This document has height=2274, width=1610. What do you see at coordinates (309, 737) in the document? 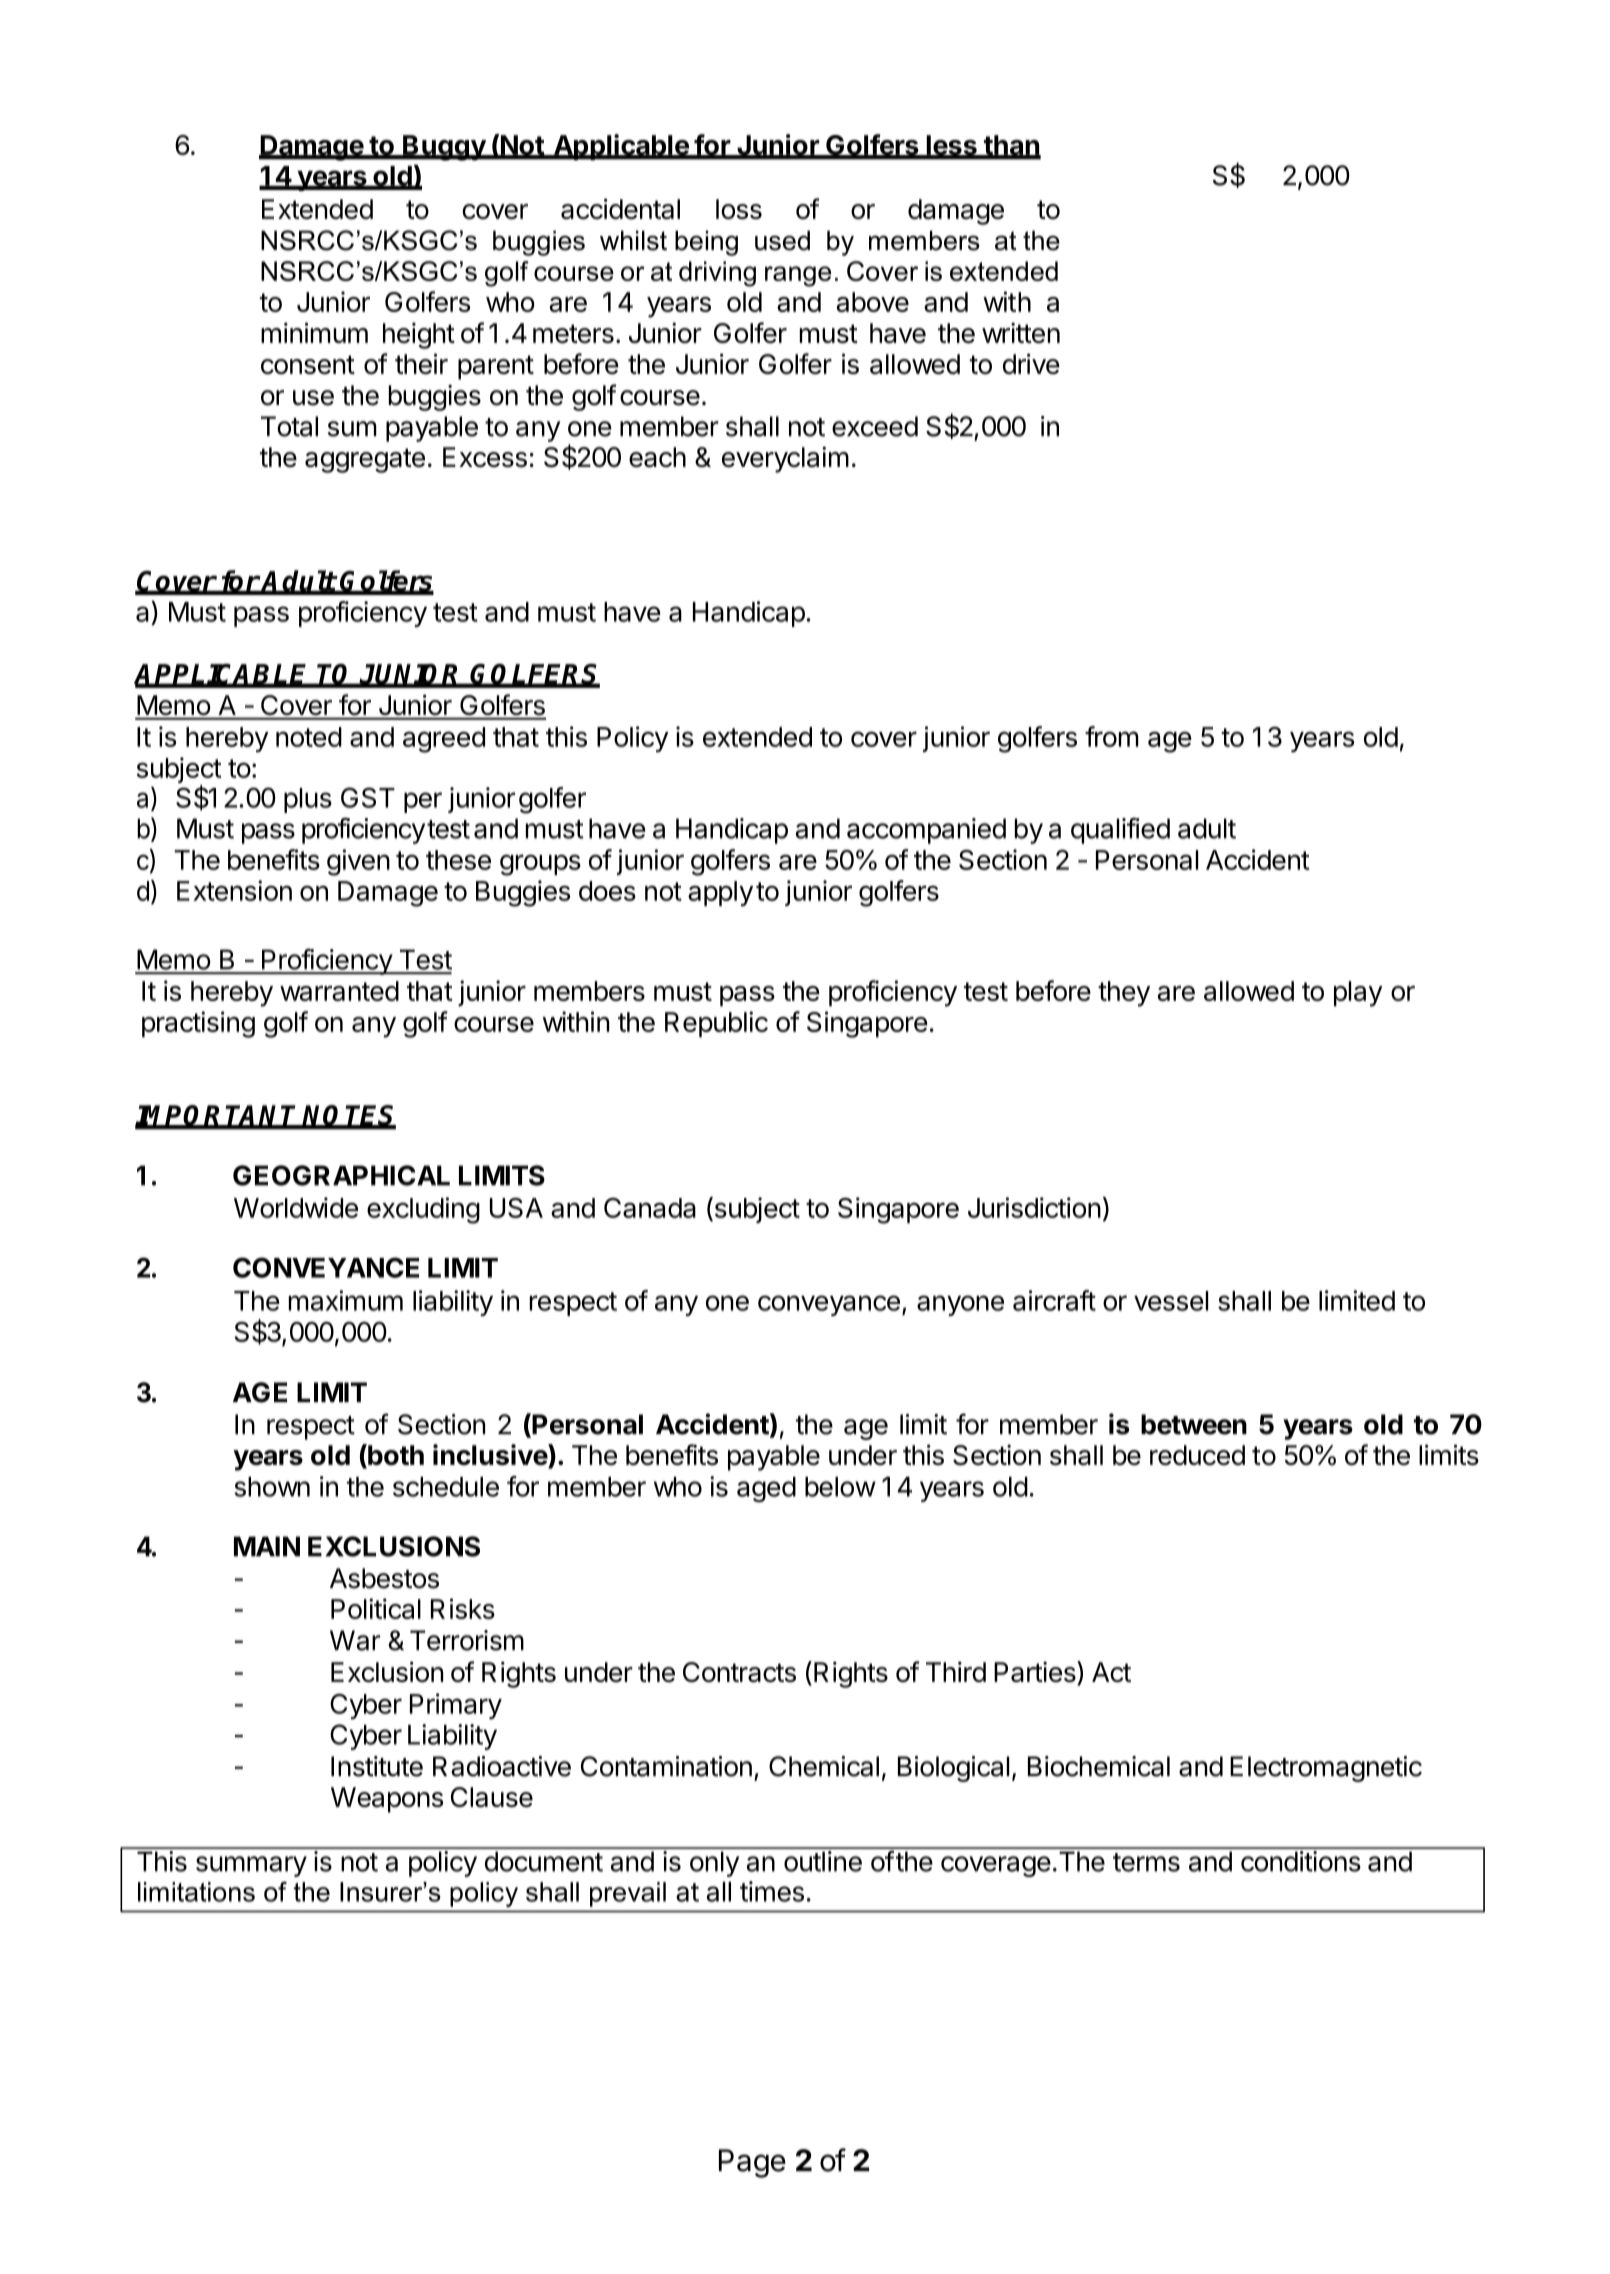
I see `noted` at bounding box center [309, 737].
